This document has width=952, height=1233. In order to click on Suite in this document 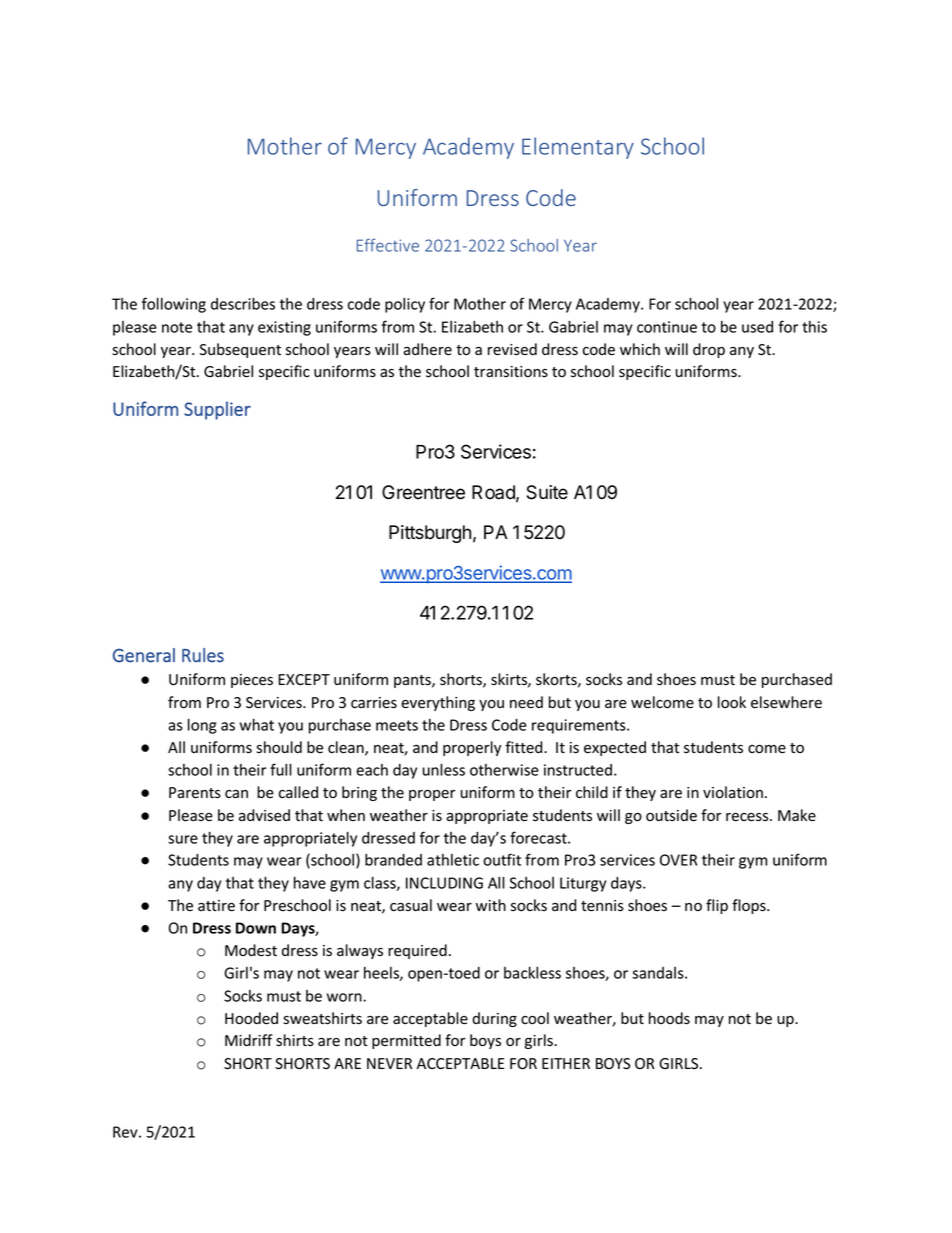, I will do `click(547, 492)`.
